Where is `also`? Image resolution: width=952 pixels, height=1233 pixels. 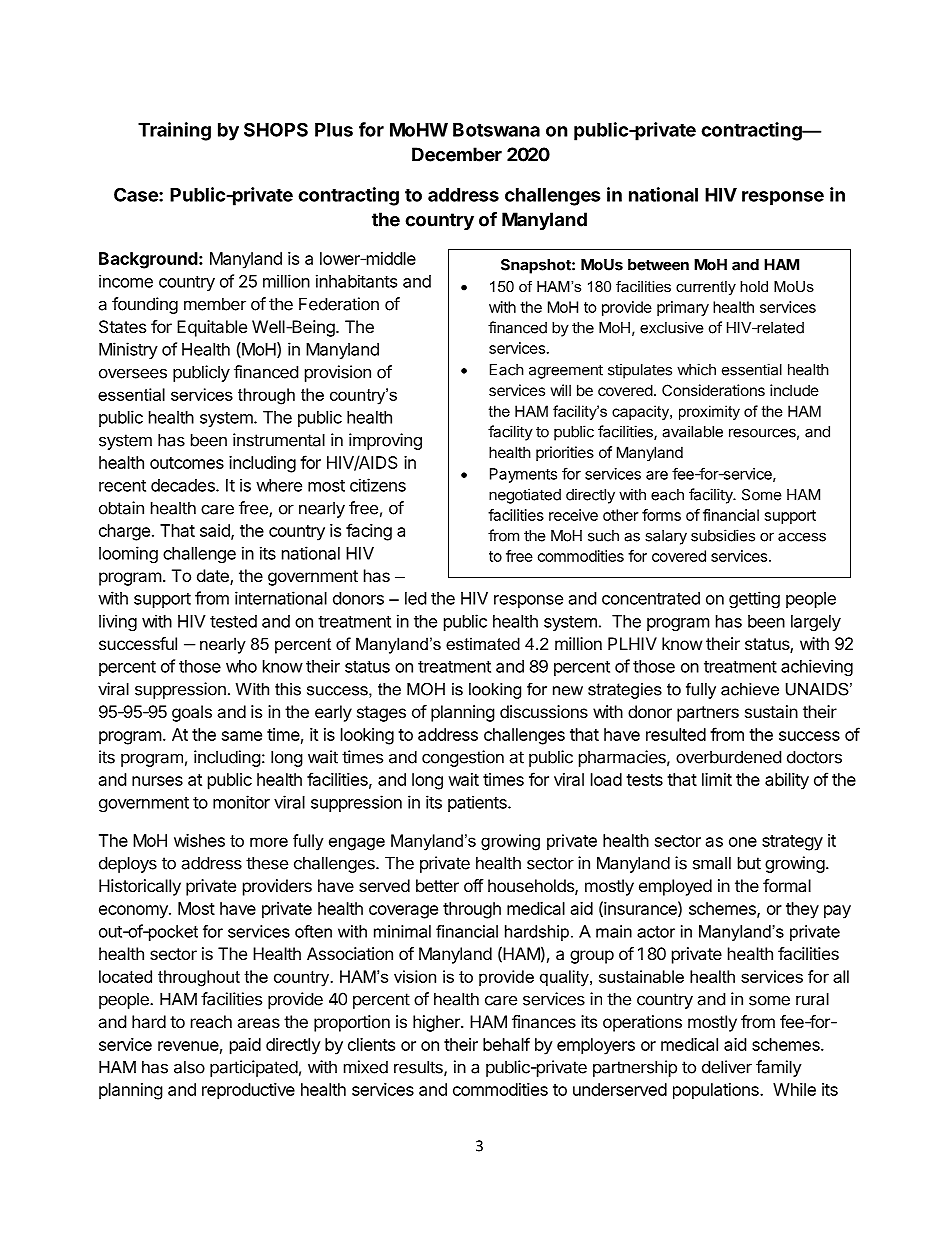 also is located at coordinates (189, 1067).
